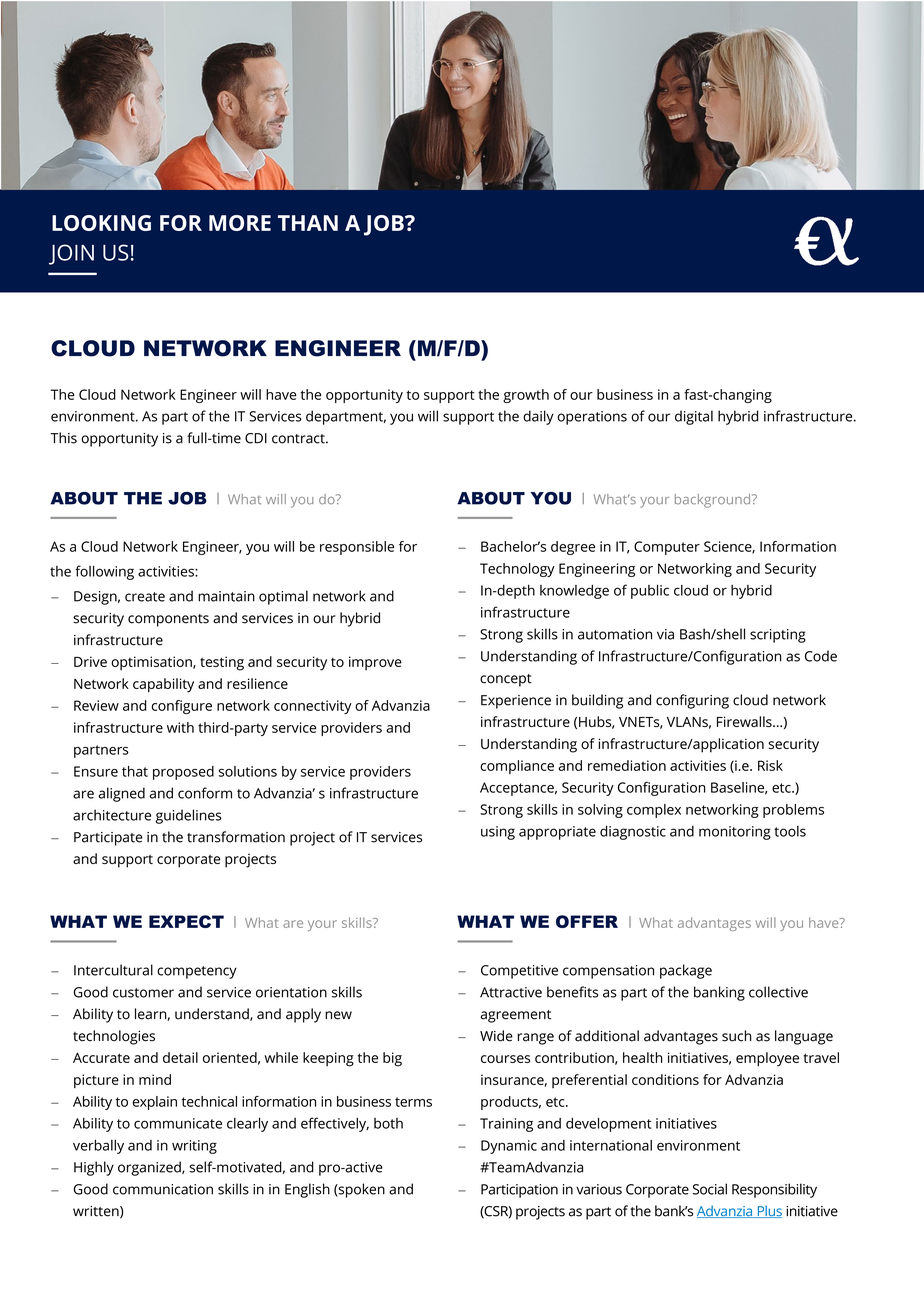  What do you see at coordinates (180, 727) in the screenshot?
I see `with` at bounding box center [180, 727].
